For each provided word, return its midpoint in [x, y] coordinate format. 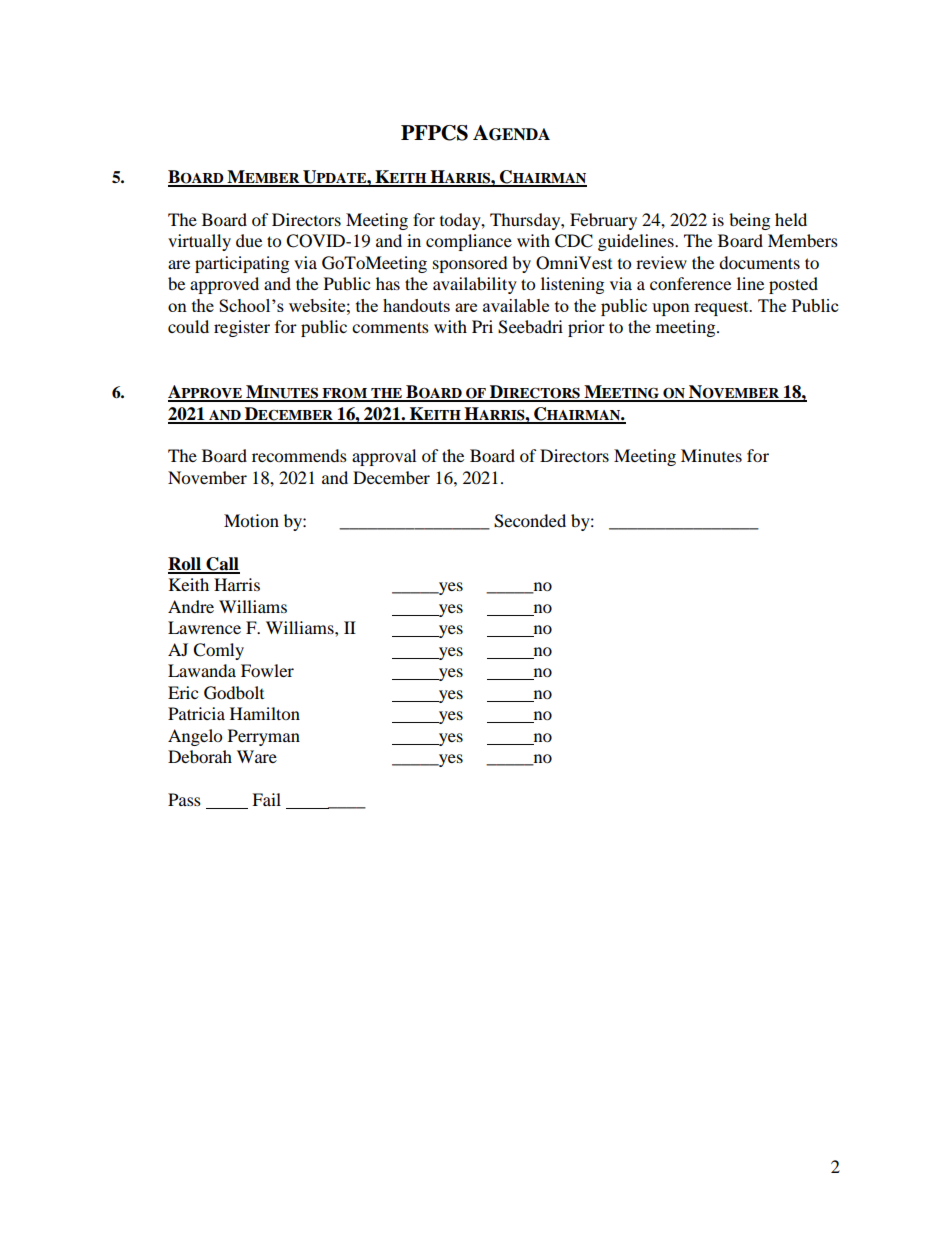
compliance [469, 242]
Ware [257, 756]
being [749, 221]
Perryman [264, 737]
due [249, 240]
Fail [266, 799]
